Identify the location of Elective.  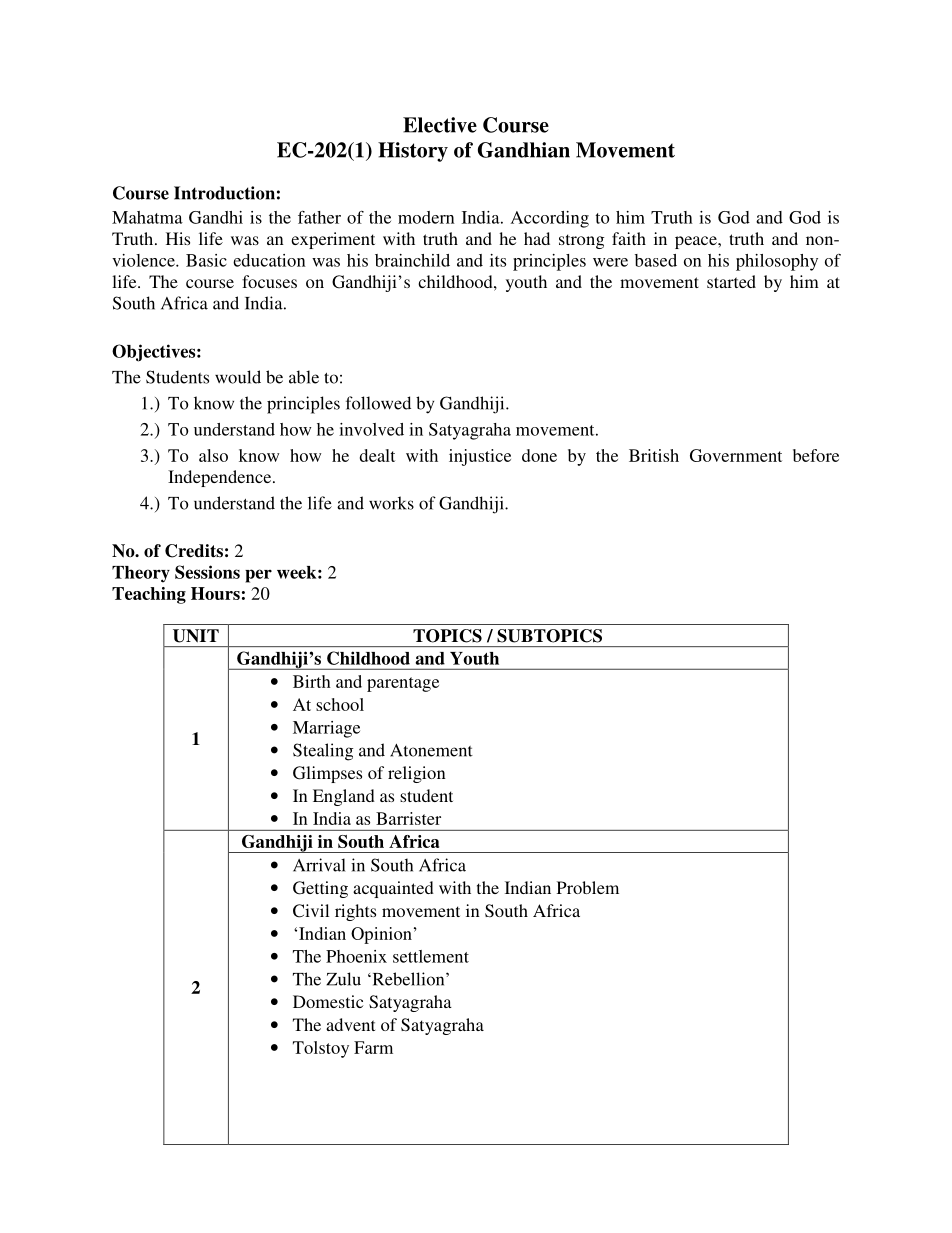
(440, 125).
